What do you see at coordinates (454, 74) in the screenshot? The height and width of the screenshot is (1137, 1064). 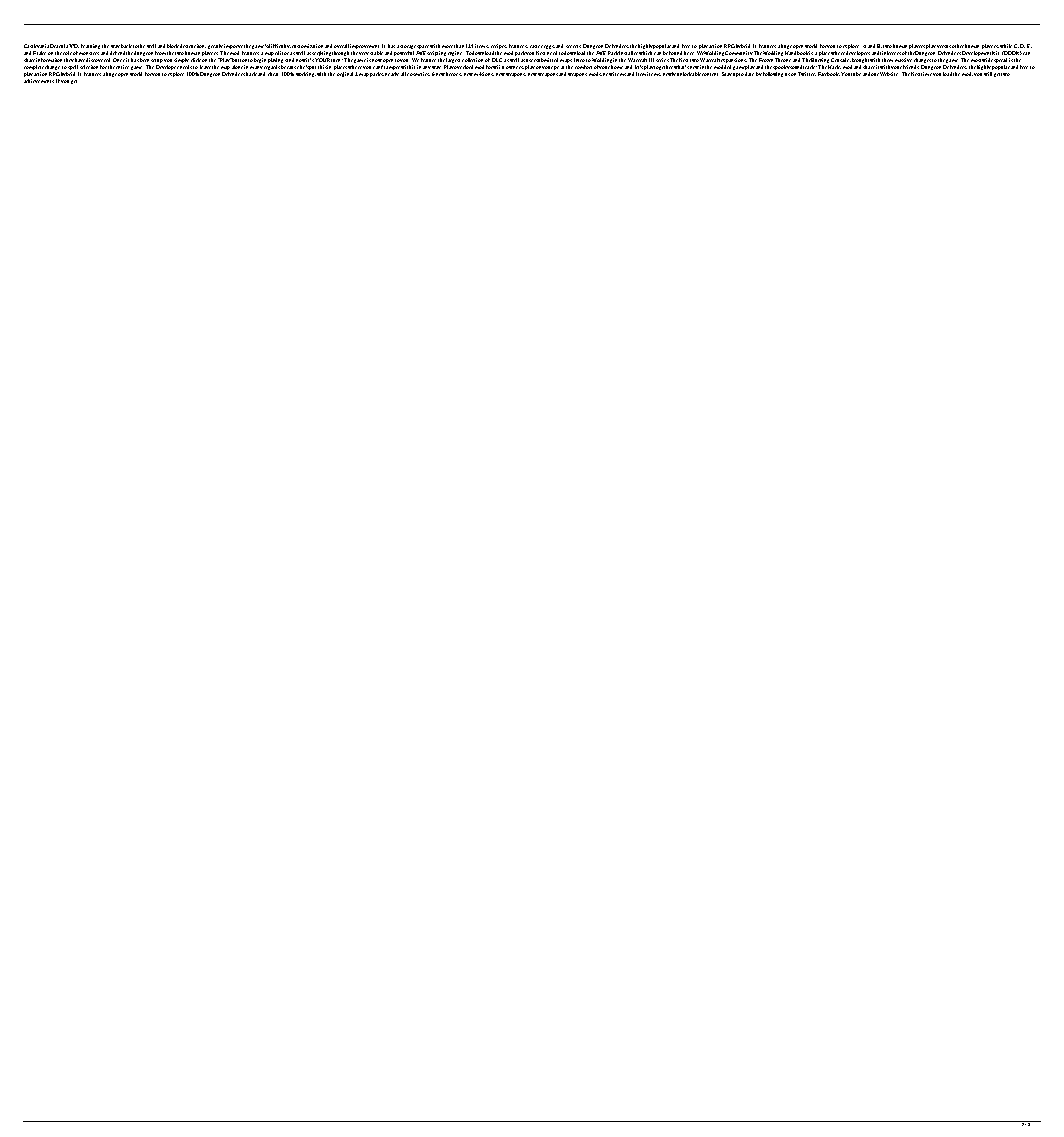 I see `heroes` at bounding box center [454, 74].
